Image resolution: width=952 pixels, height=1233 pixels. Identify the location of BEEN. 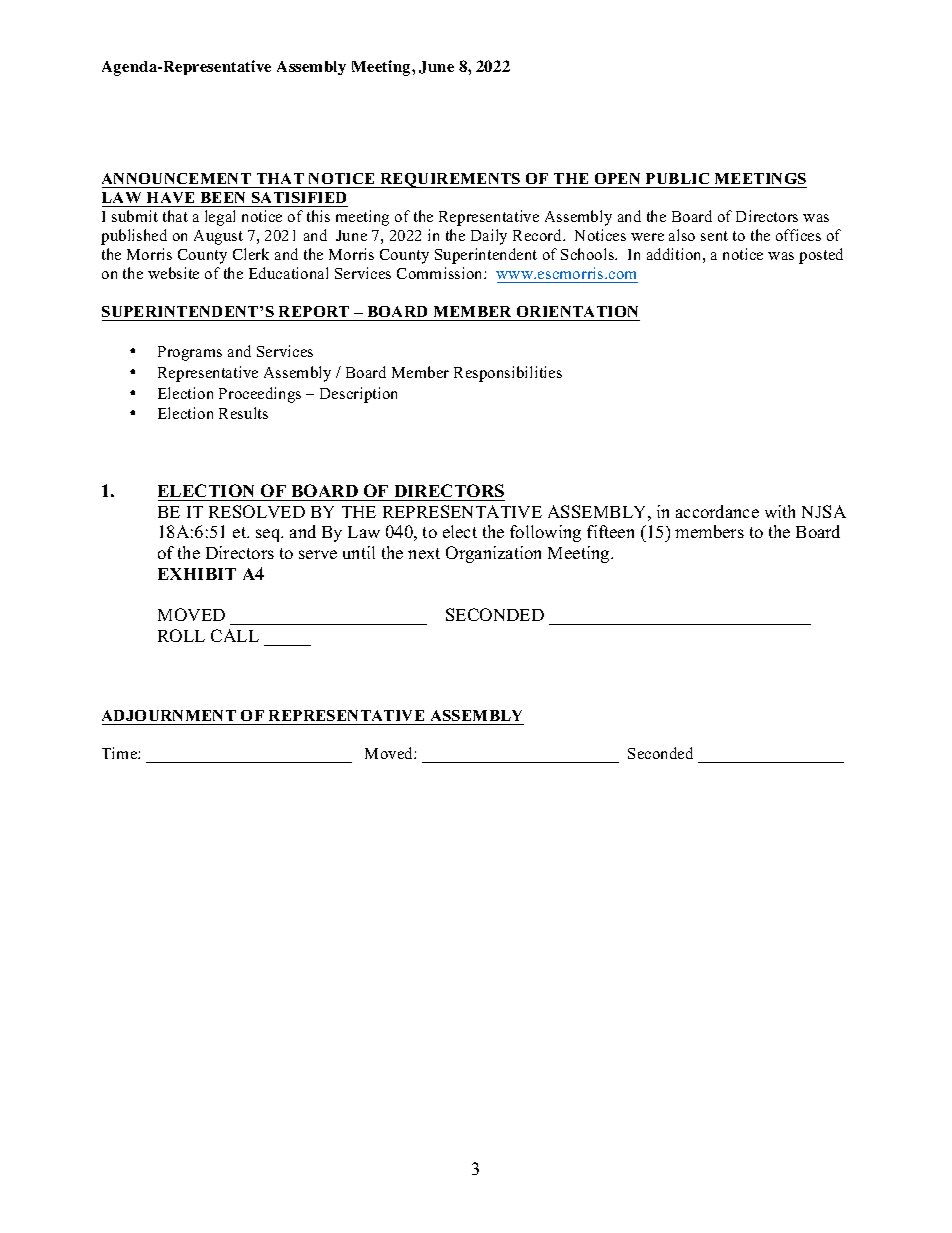
(223, 197).
